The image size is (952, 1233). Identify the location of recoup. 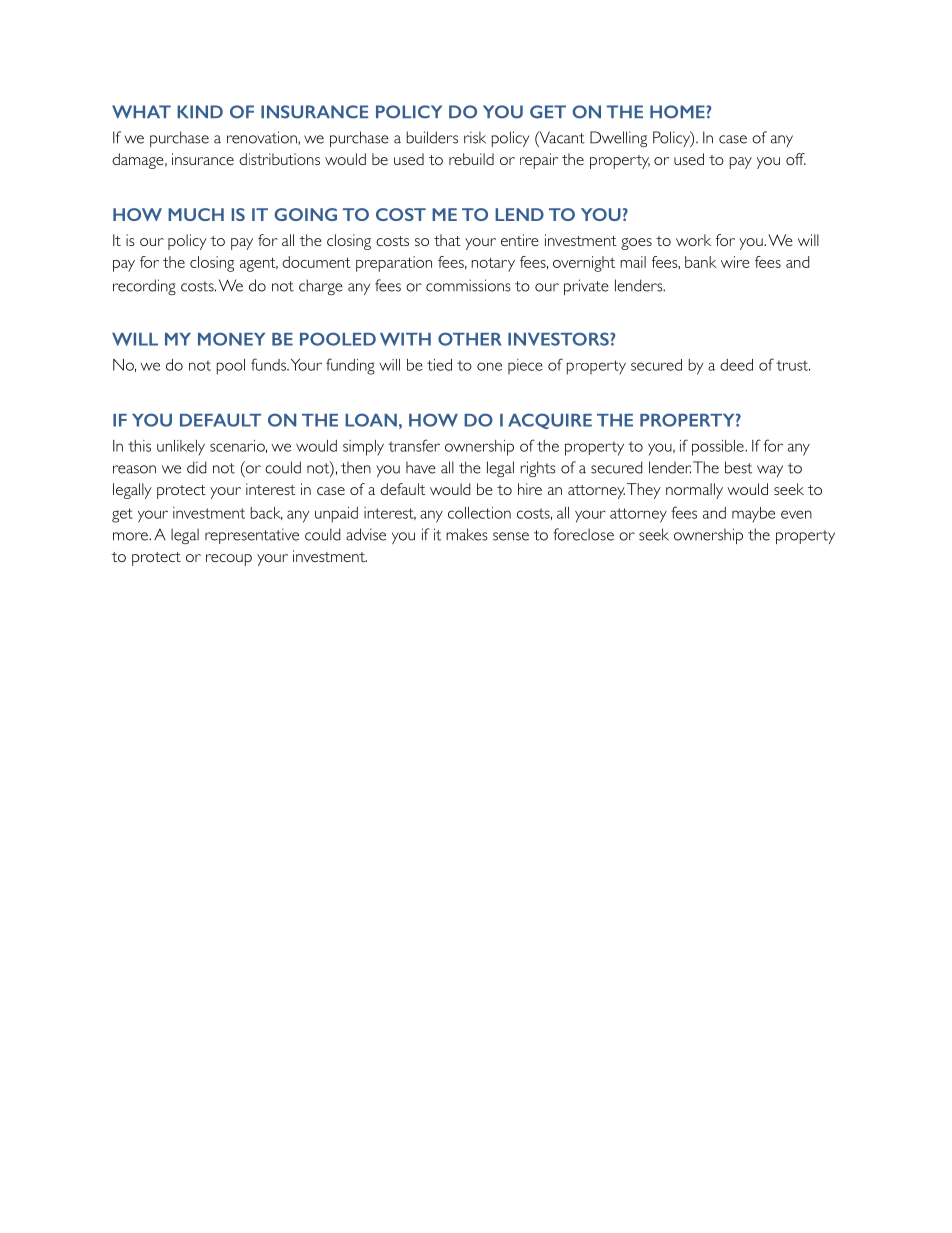
(229, 560).
